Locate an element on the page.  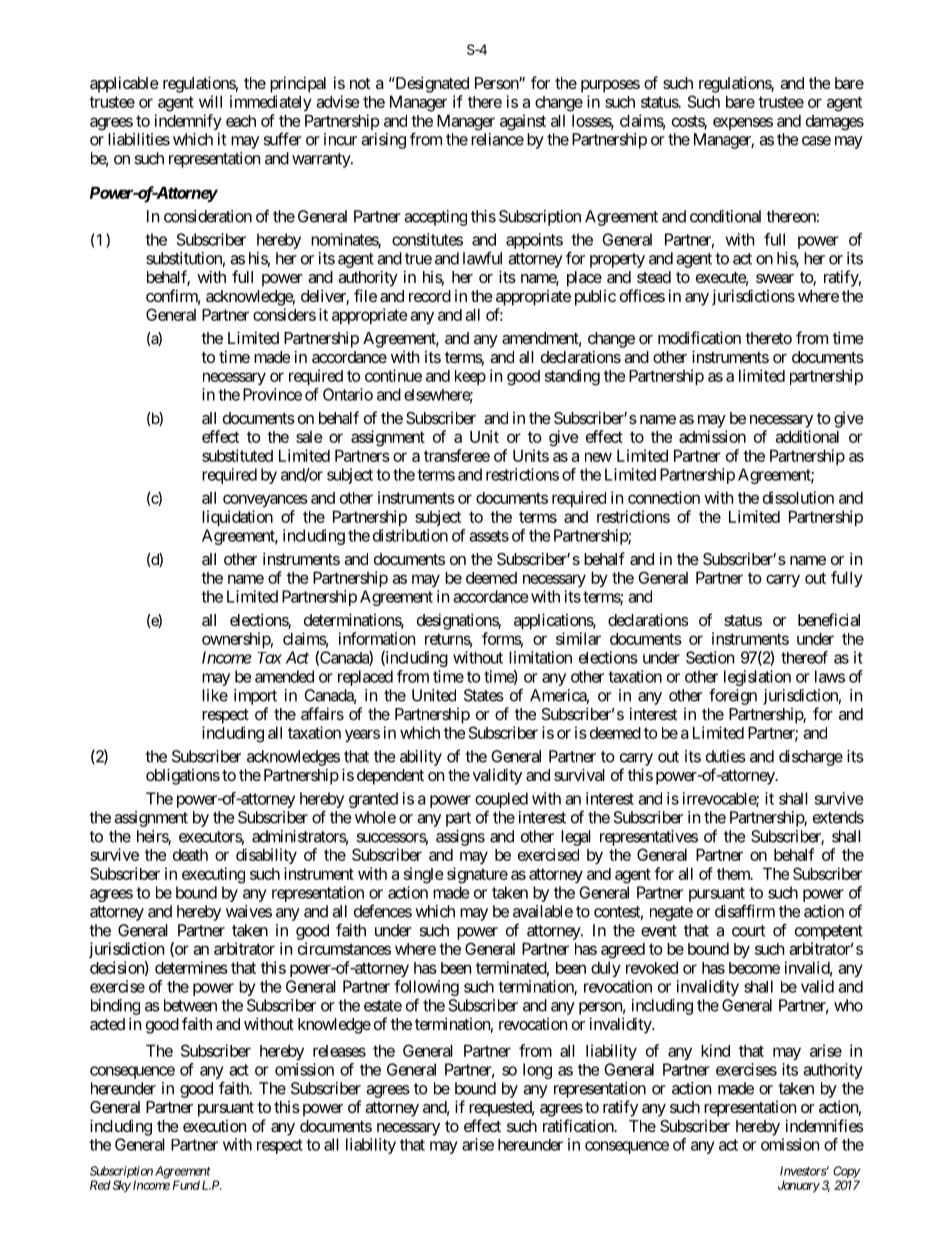
execution is located at coordinates (214, 1126).
